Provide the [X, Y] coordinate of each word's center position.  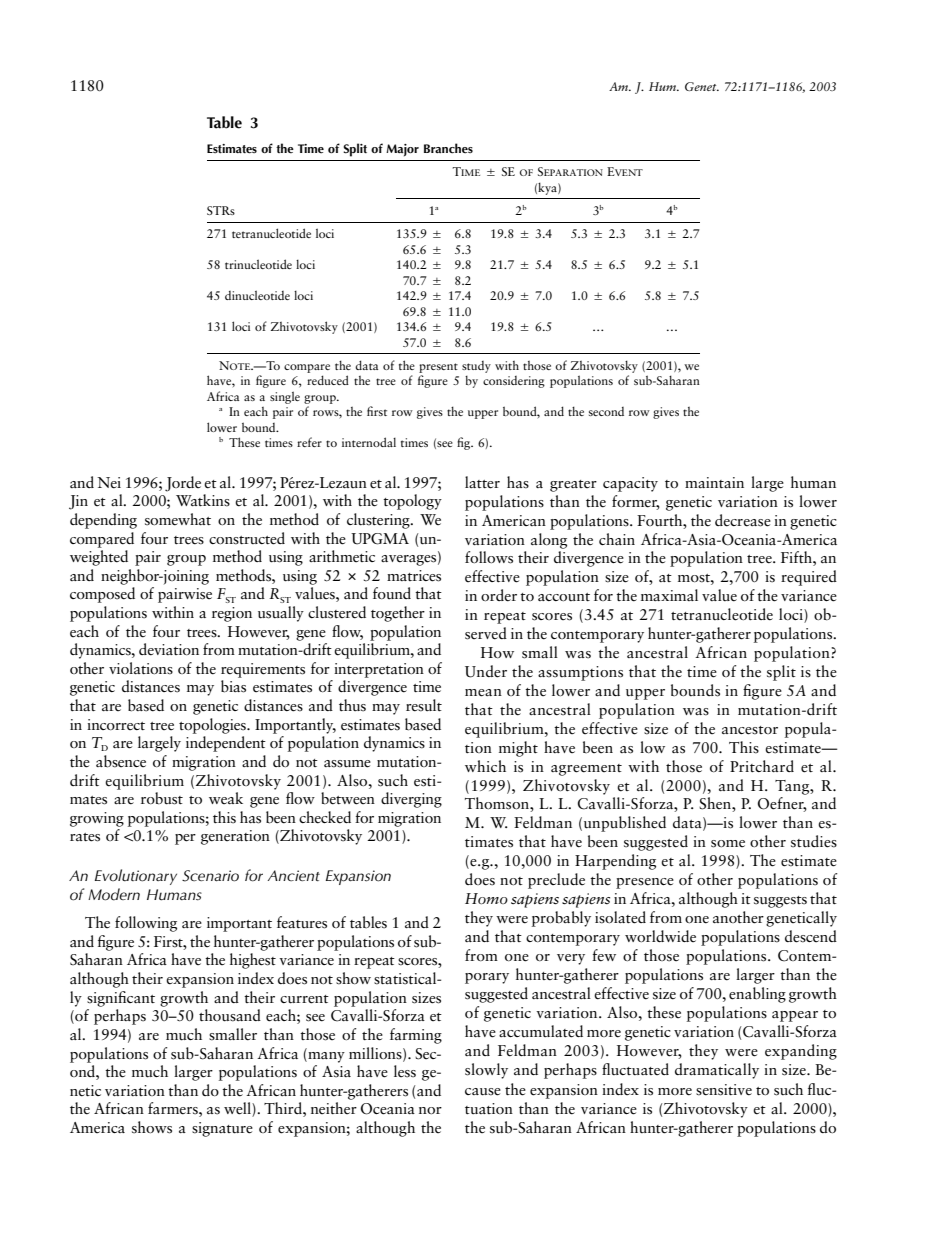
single [285, 397]
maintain [714, 482]
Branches [448, 148]
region [232, 614]
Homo [486, 898]
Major [402, 150]
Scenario [210, 876]
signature [222, 1129]
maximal [669, 595]
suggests [780, 902]
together [398, 614]
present [438, 368]
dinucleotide [257, 295]
